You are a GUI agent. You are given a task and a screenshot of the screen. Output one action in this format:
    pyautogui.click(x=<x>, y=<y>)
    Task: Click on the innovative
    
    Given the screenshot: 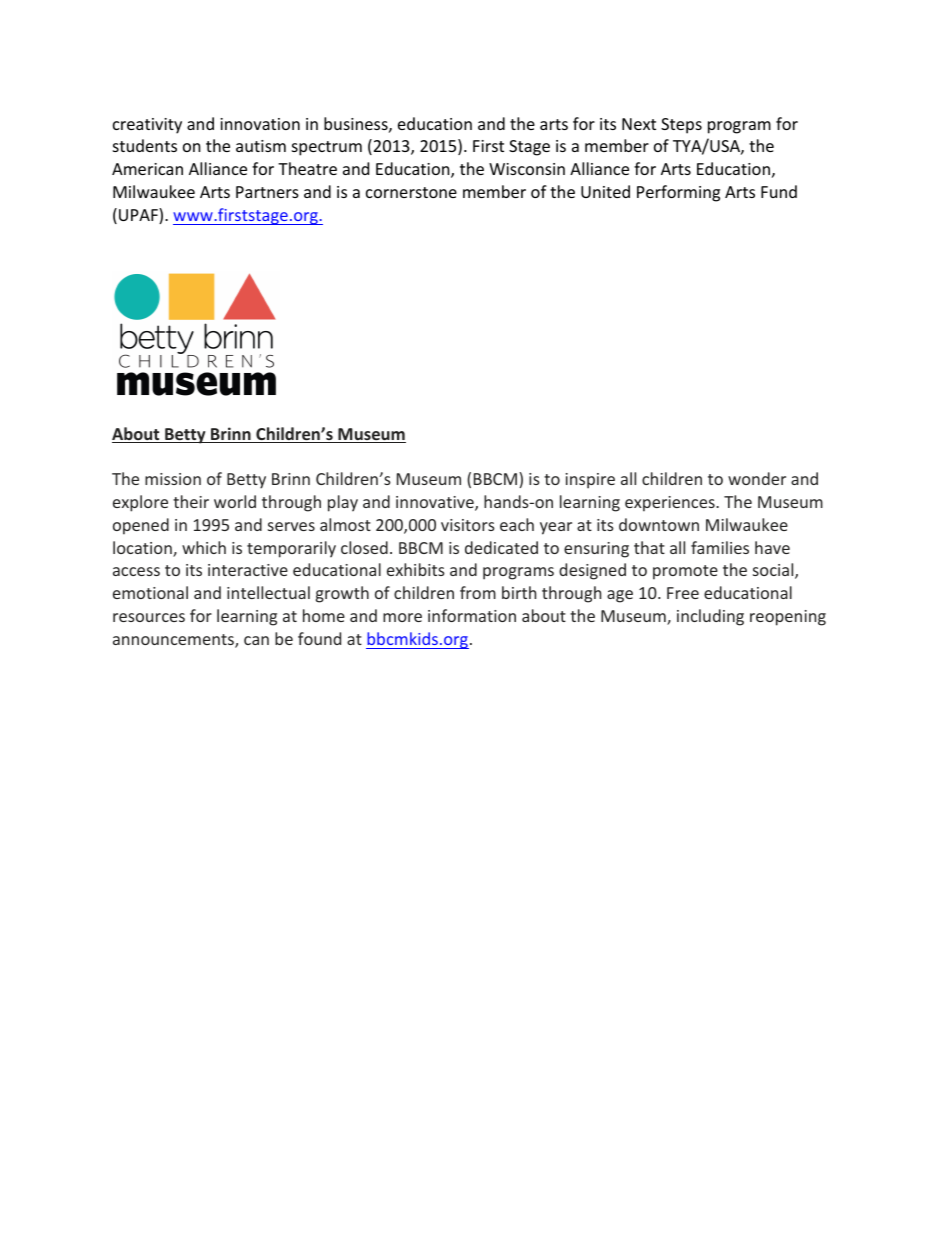 What is the action you would take?
    pyautogui.click(x=436, y=503)
